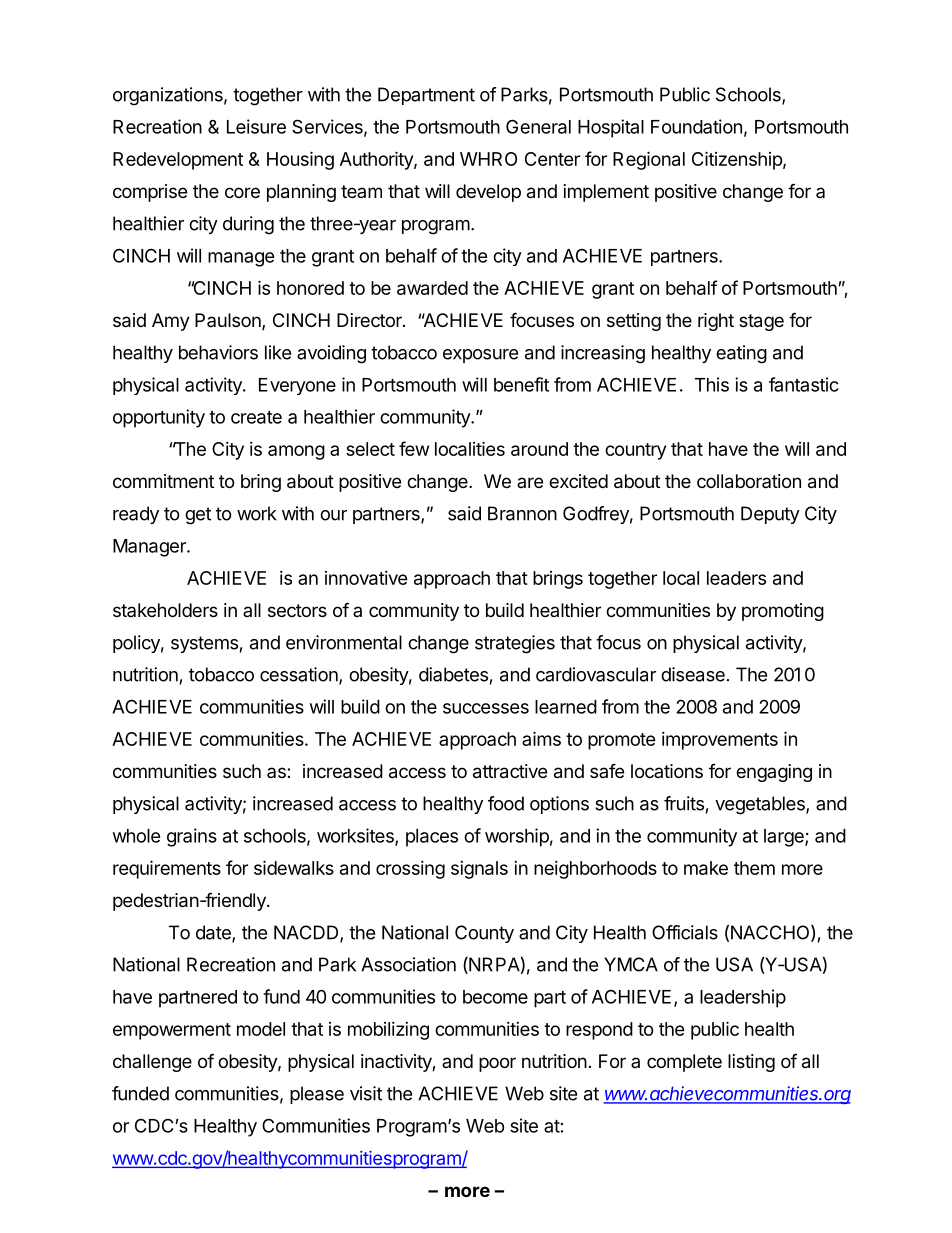  What do you see at coordinates (510, 771) in the screenshot?
I see `attractive` at bounding box center [510, 771].
